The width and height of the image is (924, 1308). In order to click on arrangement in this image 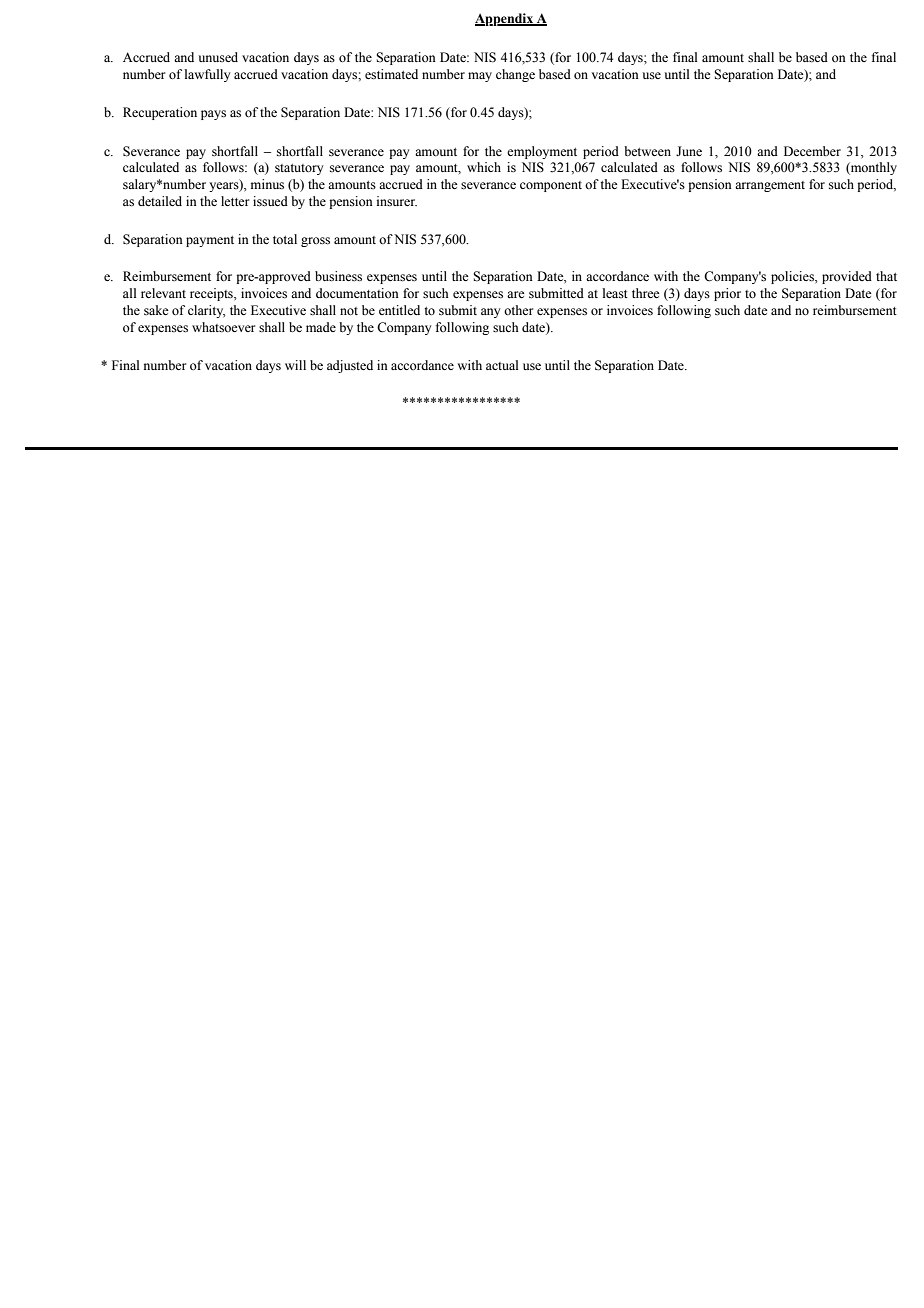, I will do `click(770, 186)`.
